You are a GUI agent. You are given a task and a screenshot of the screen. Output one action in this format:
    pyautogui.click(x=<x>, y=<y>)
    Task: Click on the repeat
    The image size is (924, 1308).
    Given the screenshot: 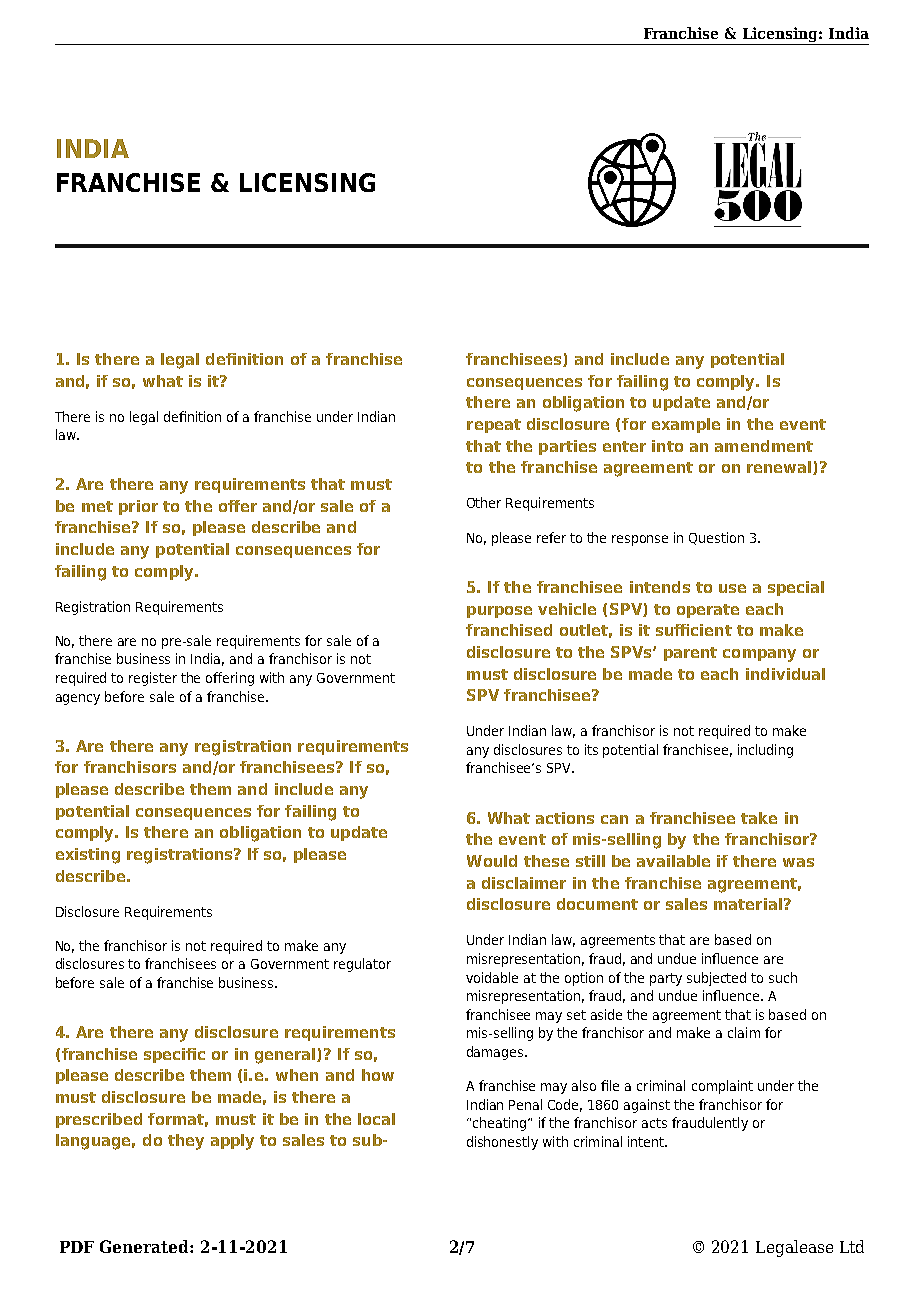 What is the action you would take?
    pyautogui.click(x=494, y=426)
